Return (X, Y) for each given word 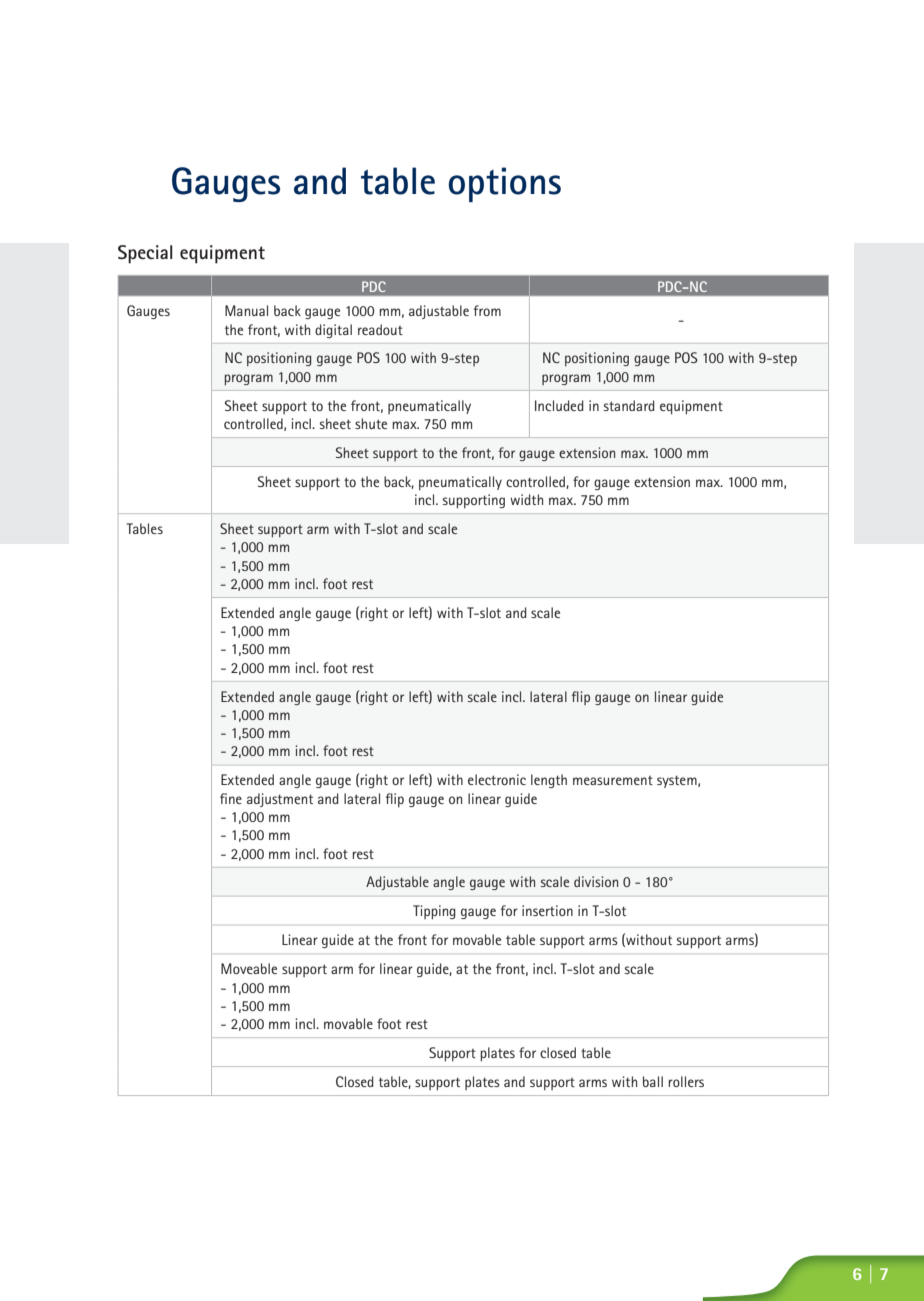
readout (380, 329)
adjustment (280, 800)
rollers (686, 1081)
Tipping (434, 912)
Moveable (249, 968)
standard (629, 405)
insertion (547, 910)
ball (653, 1081)
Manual (246, 310)
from (487, 310)
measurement (613, 780)
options (505, 184)
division (596, 881)
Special (145, 254)
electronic (497, 779)
